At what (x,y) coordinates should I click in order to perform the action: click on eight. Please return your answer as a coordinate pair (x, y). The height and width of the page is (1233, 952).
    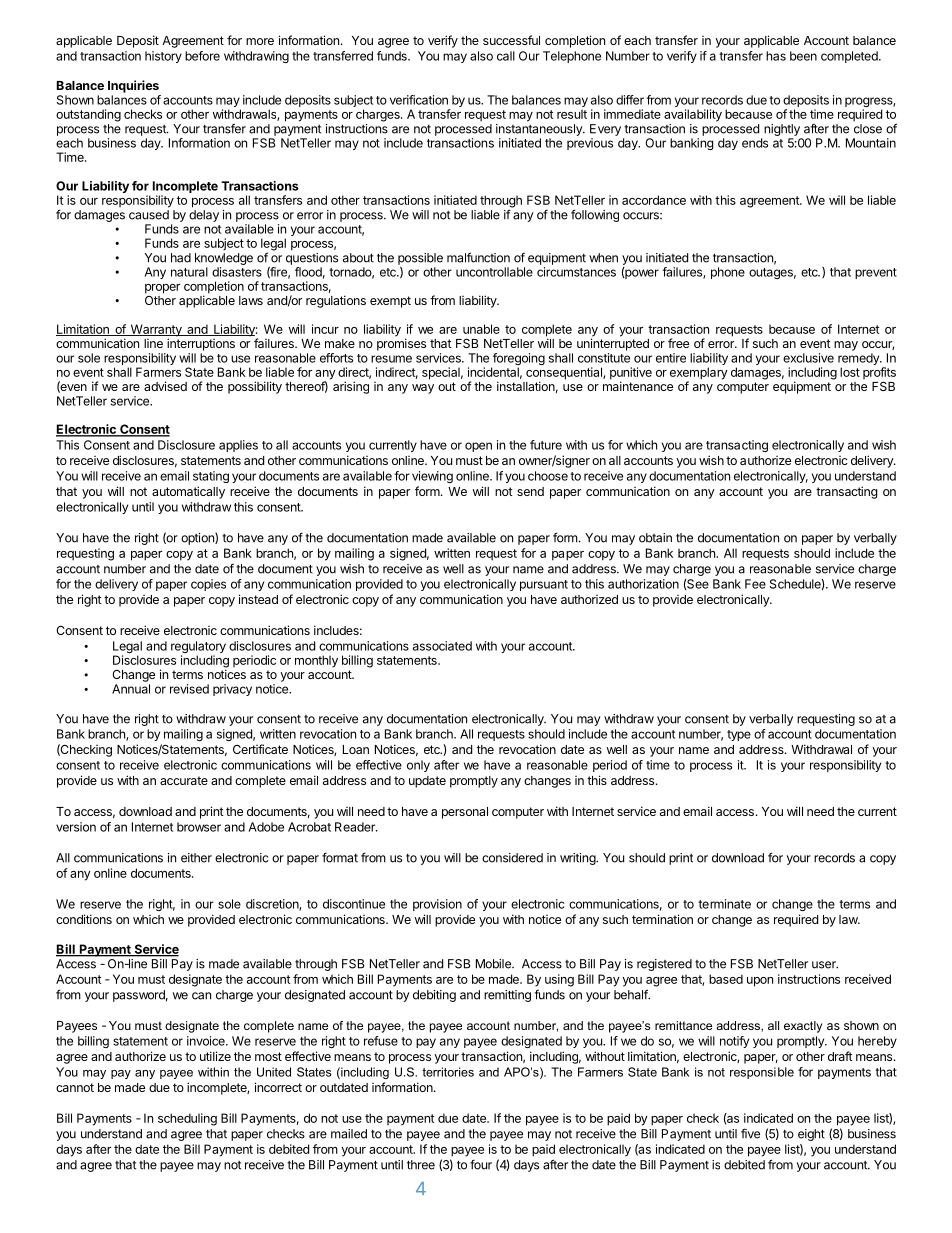
    Looking at the image, I should click on (811, 1135).
